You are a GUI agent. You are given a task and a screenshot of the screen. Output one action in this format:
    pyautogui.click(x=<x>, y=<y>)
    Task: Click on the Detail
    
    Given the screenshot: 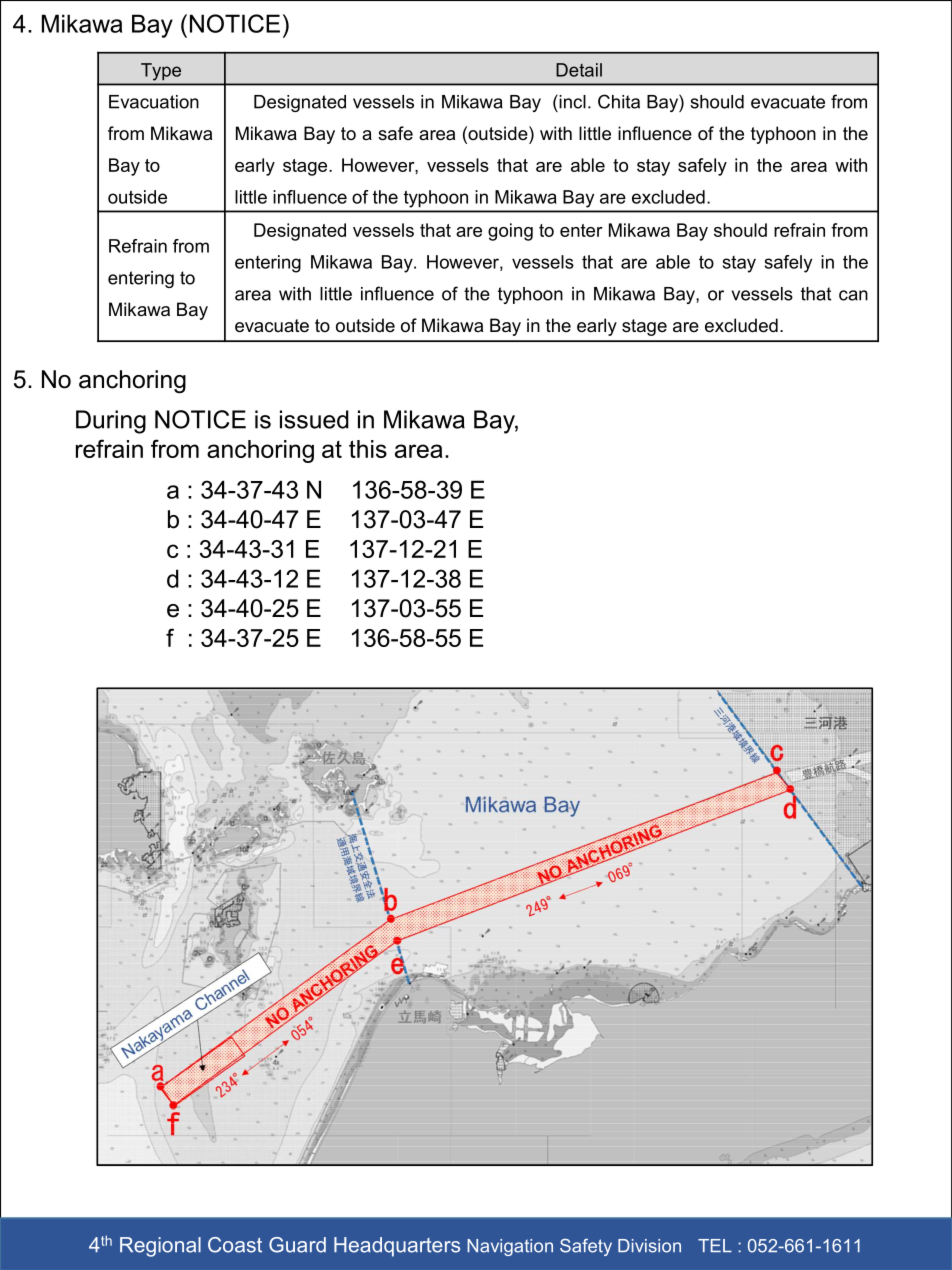 What is the action you would take?
    pyautogui.click(x=579, y=70)
